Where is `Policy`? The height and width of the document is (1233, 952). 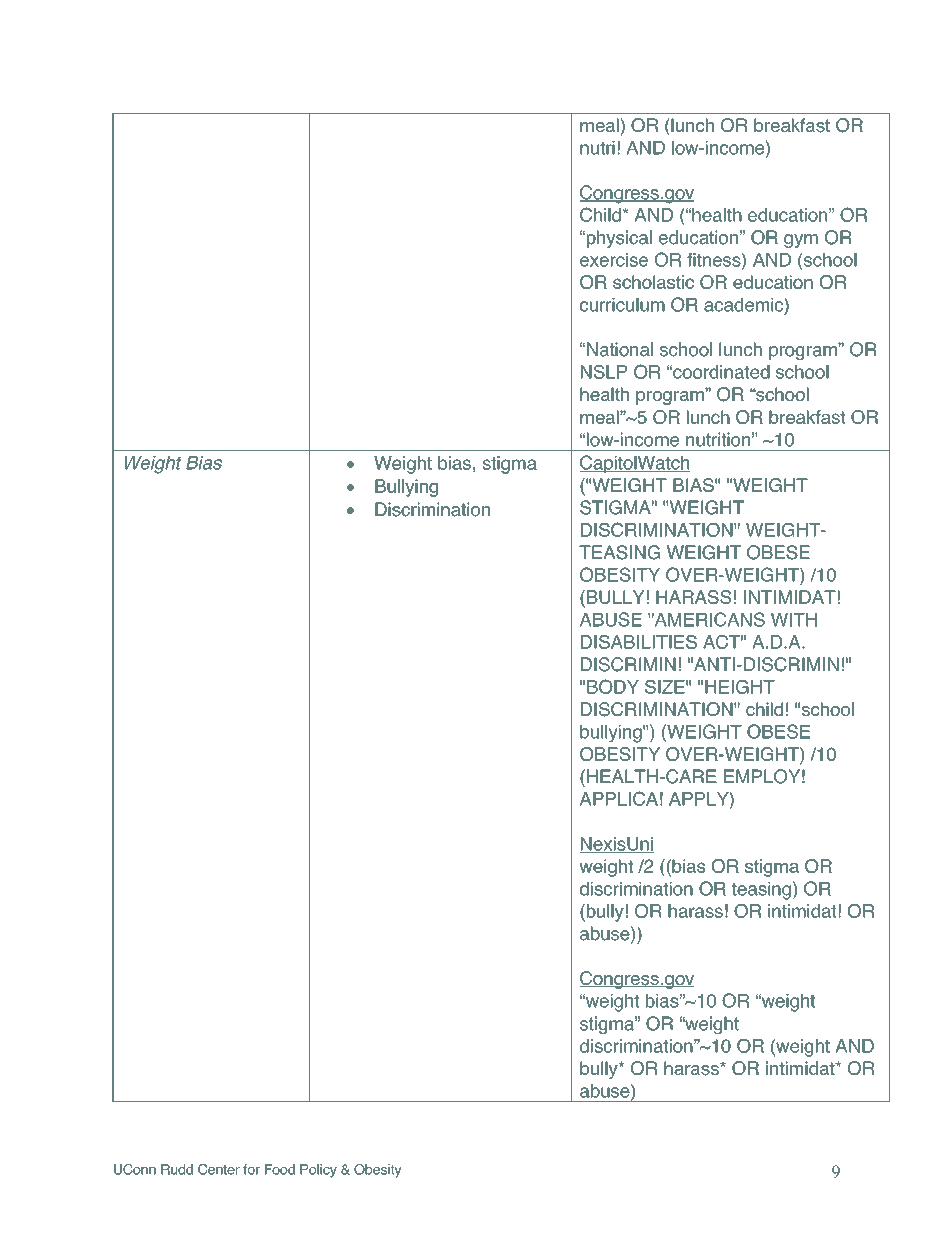
Policy is located at coordinates (318, 1171).
